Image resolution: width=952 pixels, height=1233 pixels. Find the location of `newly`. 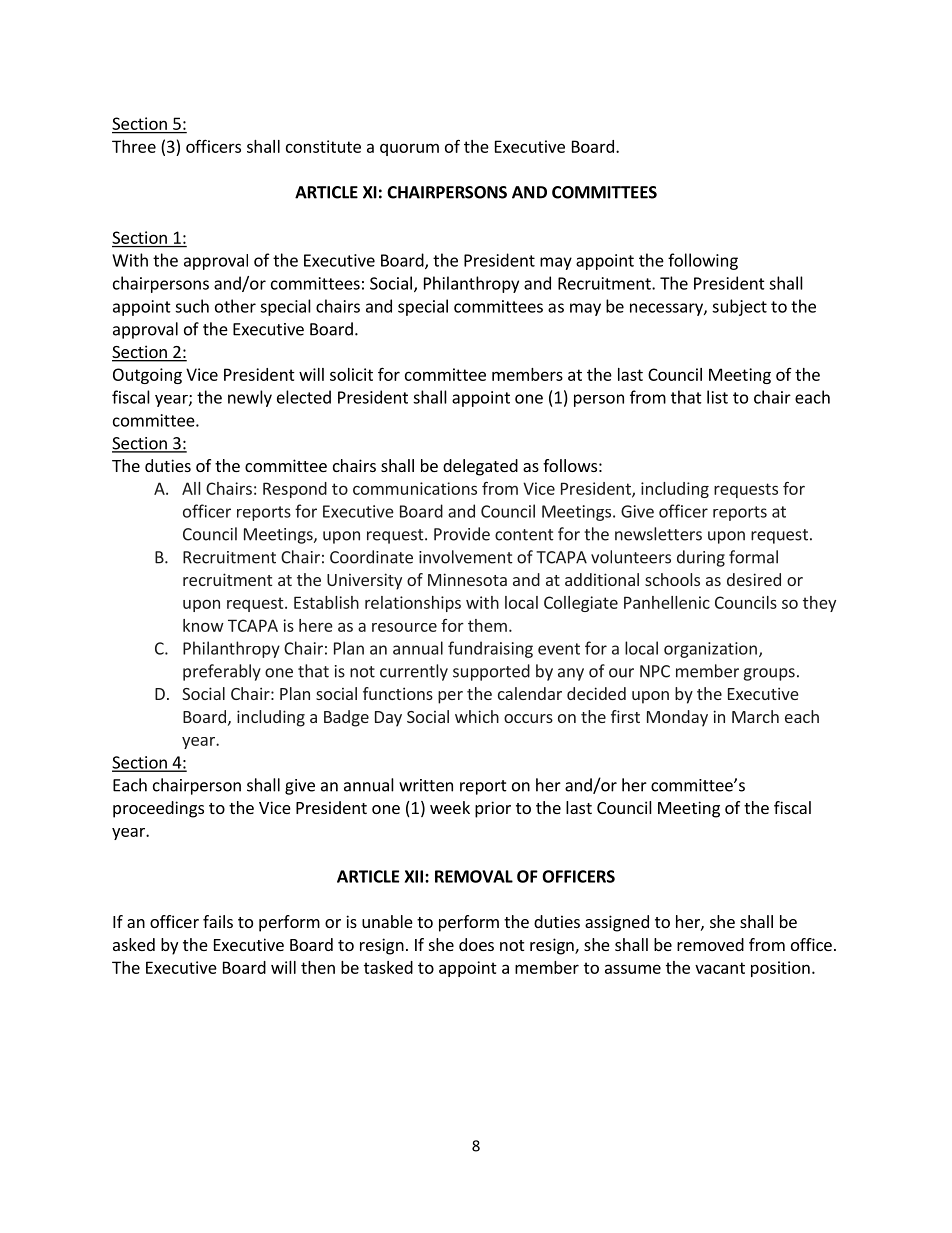

newly is located at coordinates (250, 398).
